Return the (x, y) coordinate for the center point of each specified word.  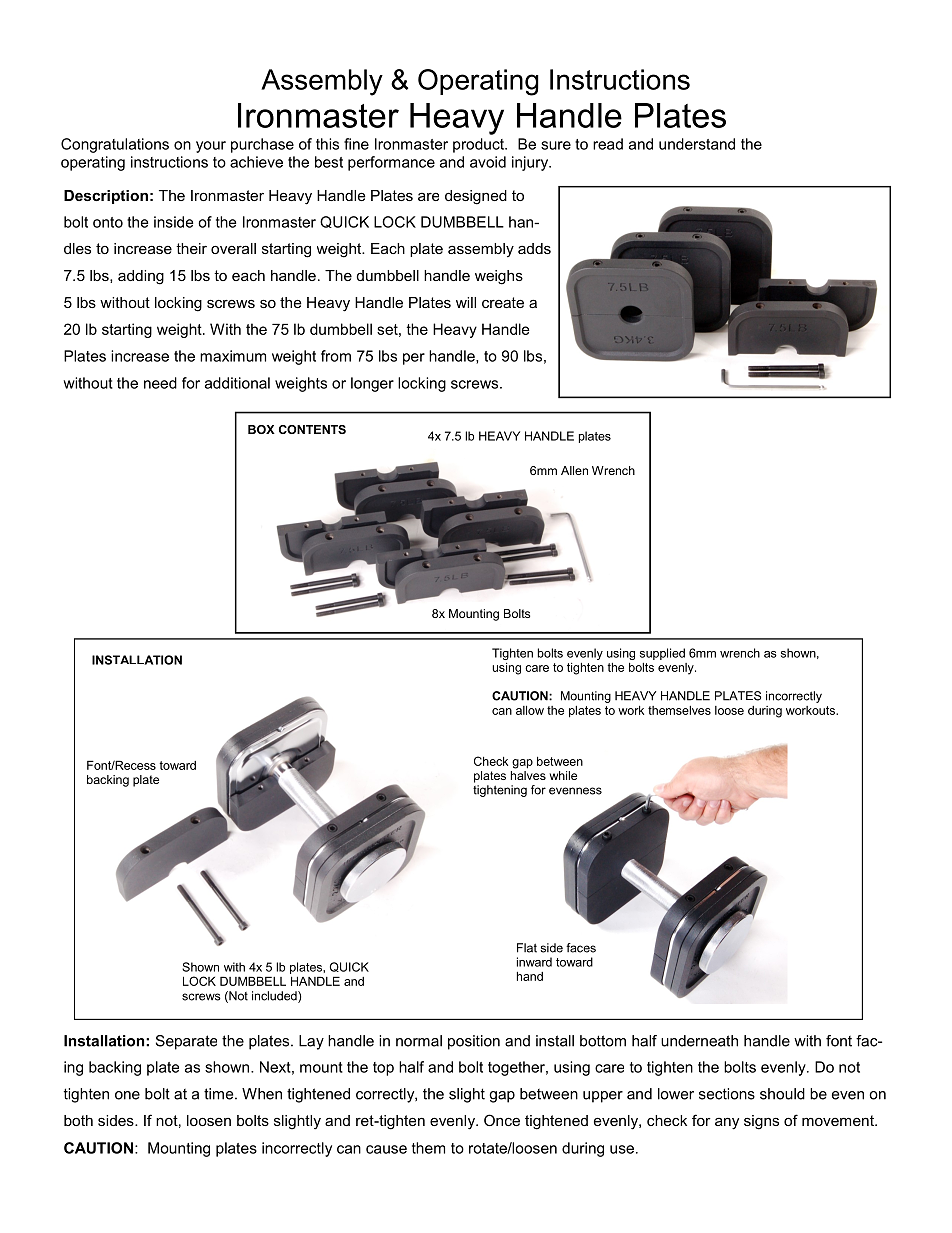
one (127, 1095)
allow (530, 710)
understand (697, 144)
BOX (261, 429)
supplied (662, 654)
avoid (488, 162)
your (211, 147)
